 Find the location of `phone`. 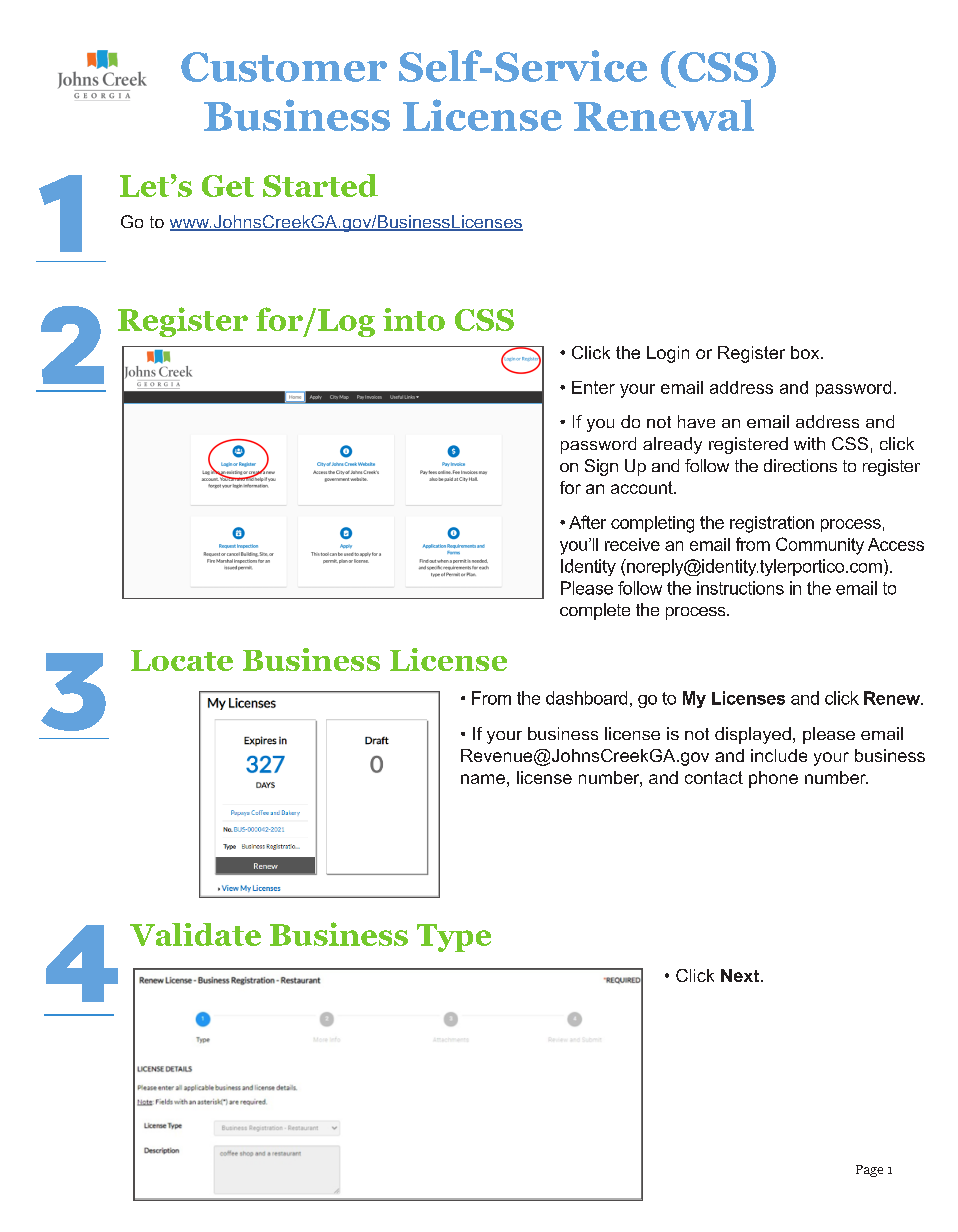

phone is located at coordinates (773, 779).
